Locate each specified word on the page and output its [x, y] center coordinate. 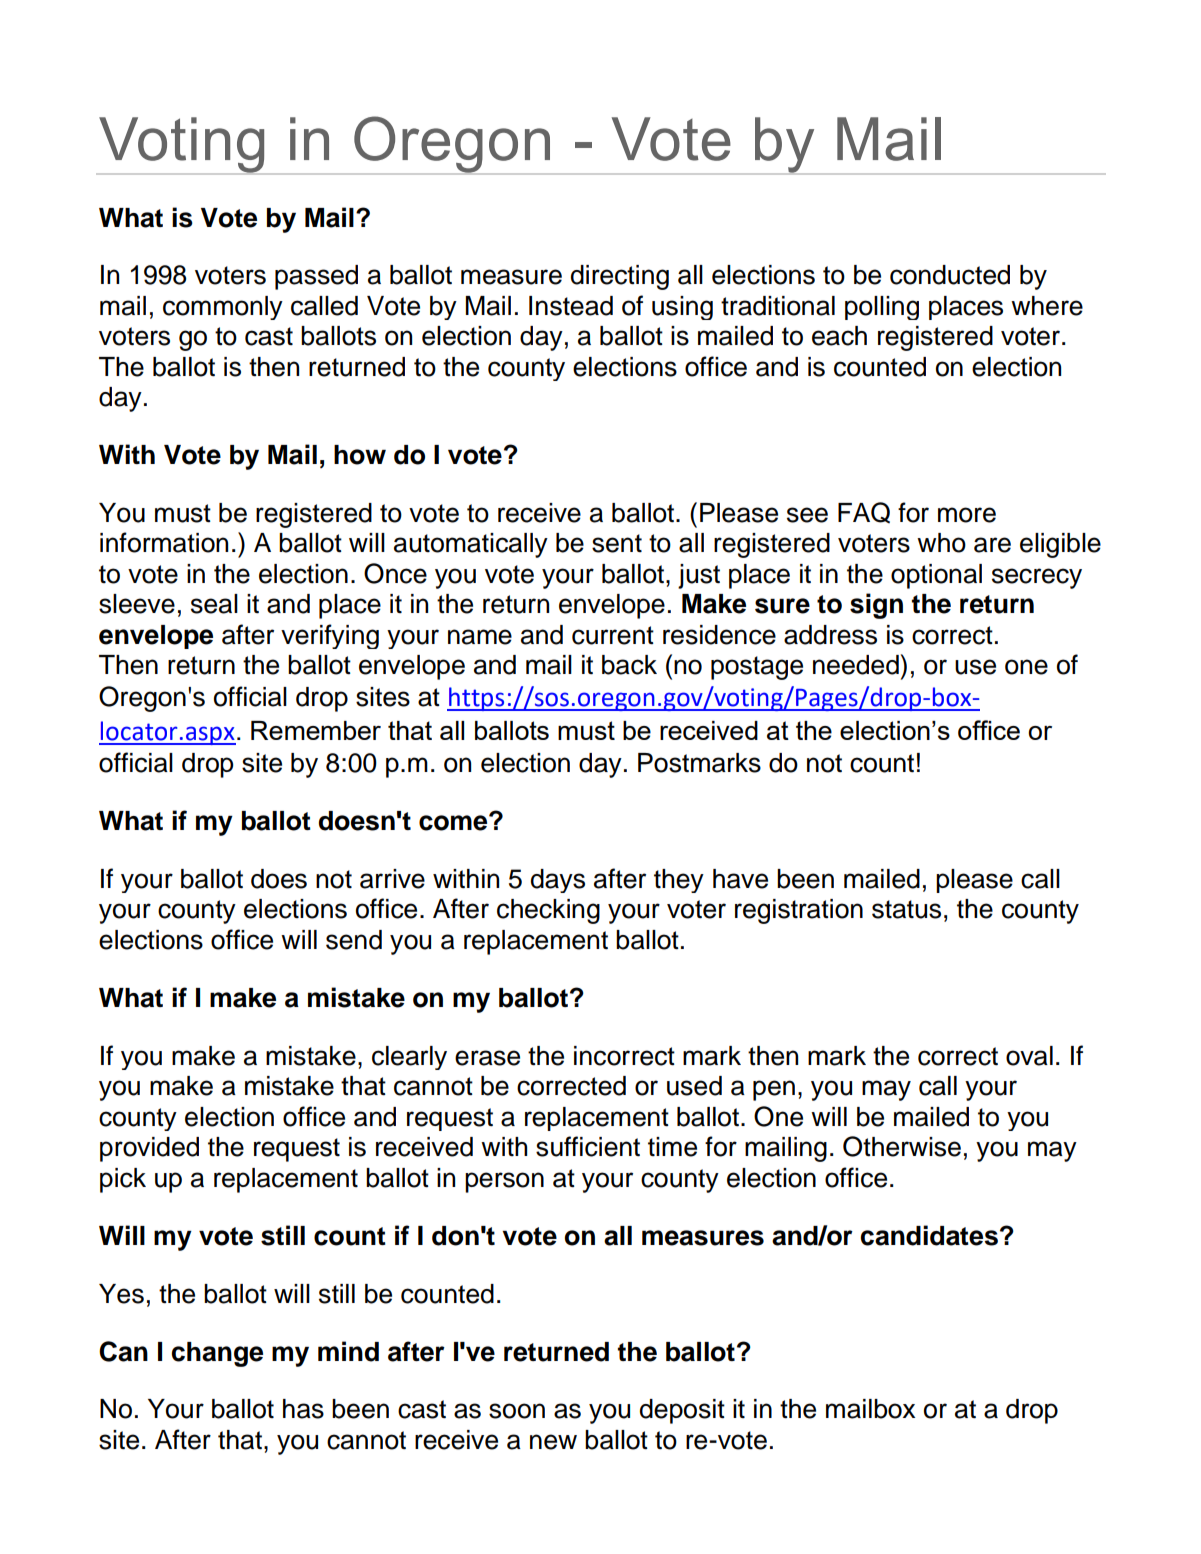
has [303, 1409]
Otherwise [902, 1146]
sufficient [588, 1146]
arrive [392, 879]
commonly [223, 308]
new [553, 1442]
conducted [950, 275]
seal [214, 604]
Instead [571, 306]
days [558, 881]
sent [617, 543]
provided [149, 1149]
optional [936, 576]
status [906, 909]
